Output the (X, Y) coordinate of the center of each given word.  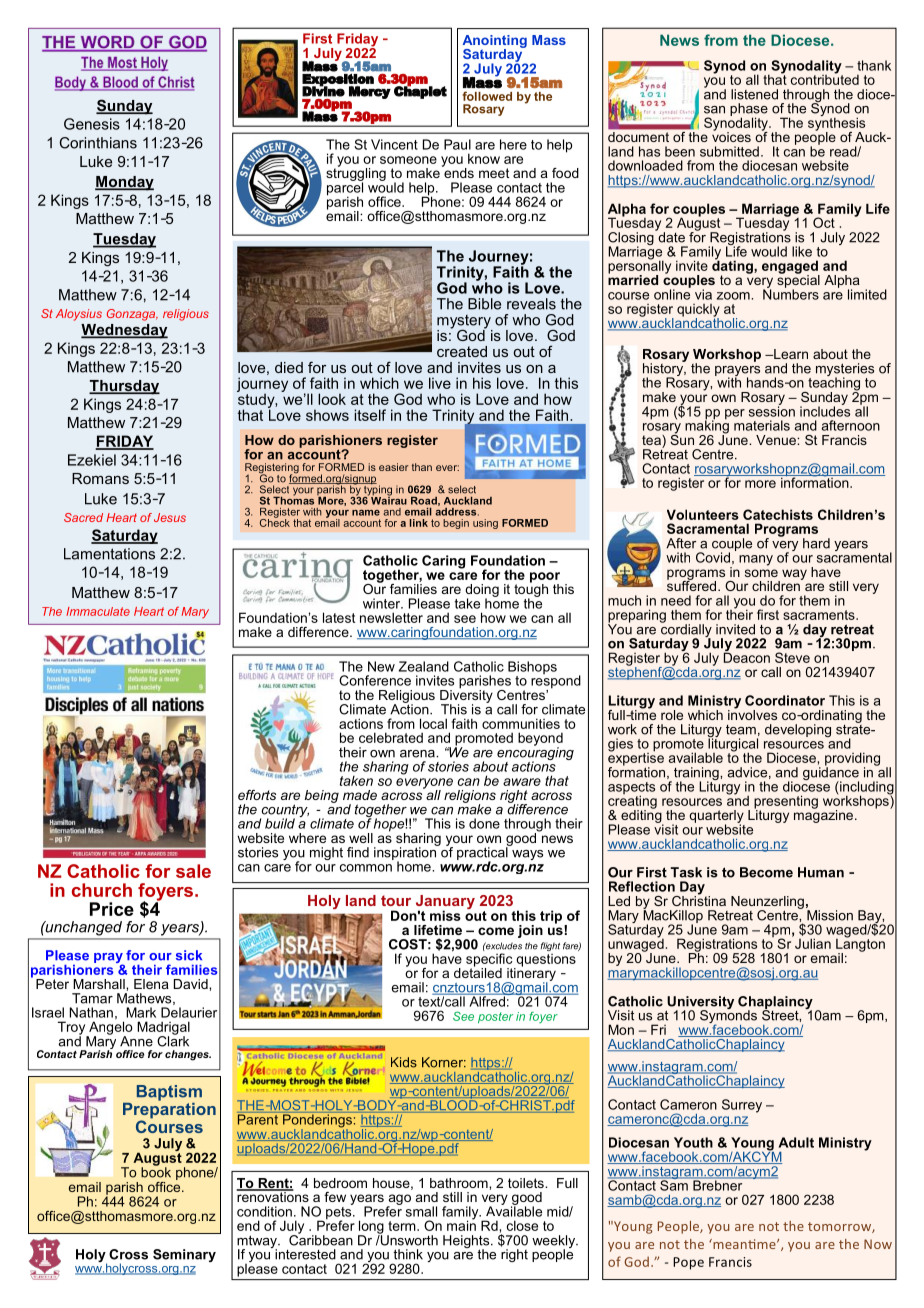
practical (483, 853)
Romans (100, 478)
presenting (786, 803)
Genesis (92, 124)
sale (193, 871)
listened (754, 94)
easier (394, 467)
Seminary (184, 1255)
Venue (777, 440)
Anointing (494, 42)
